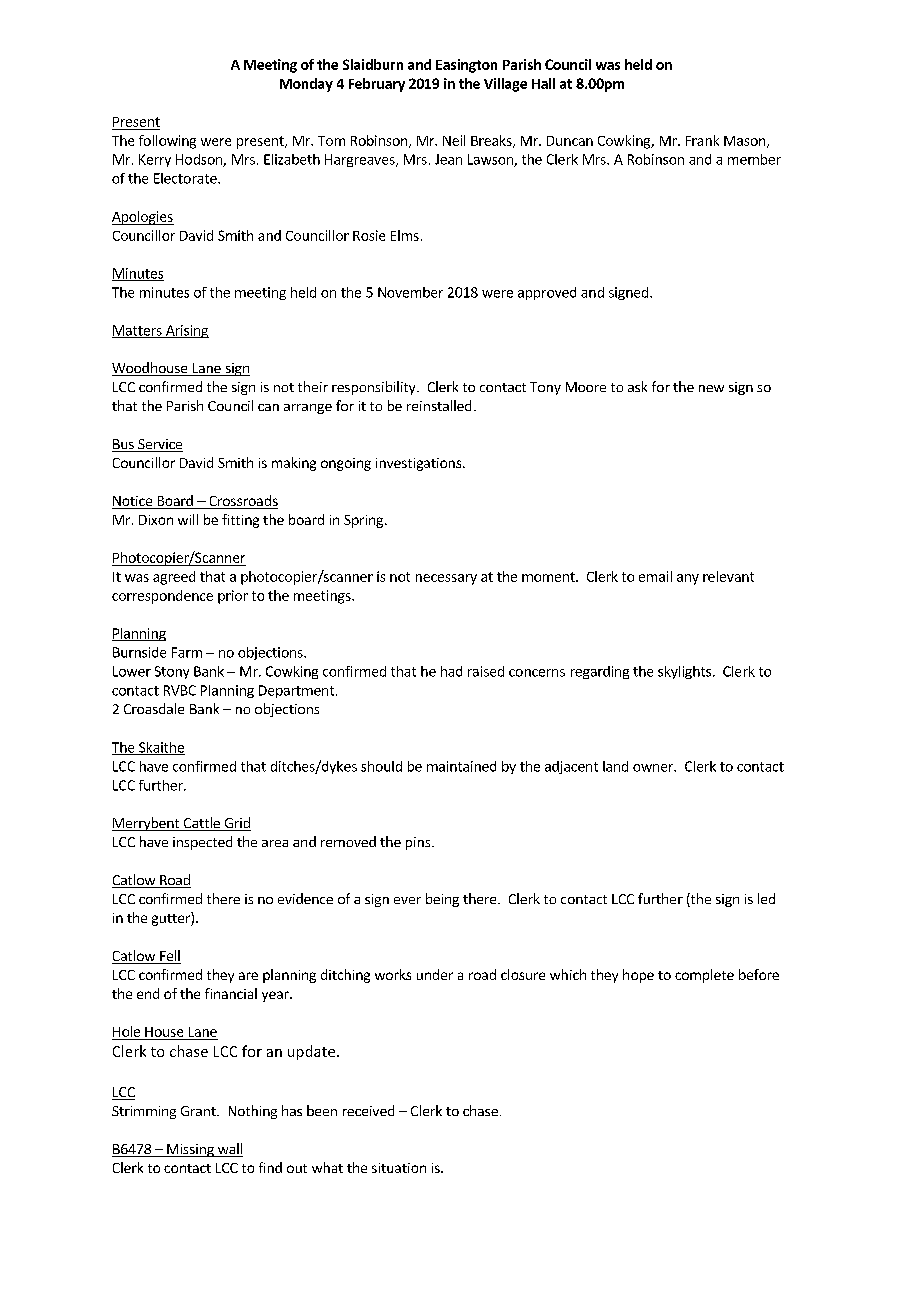  I want to click on inspected, so click(202, 843).
